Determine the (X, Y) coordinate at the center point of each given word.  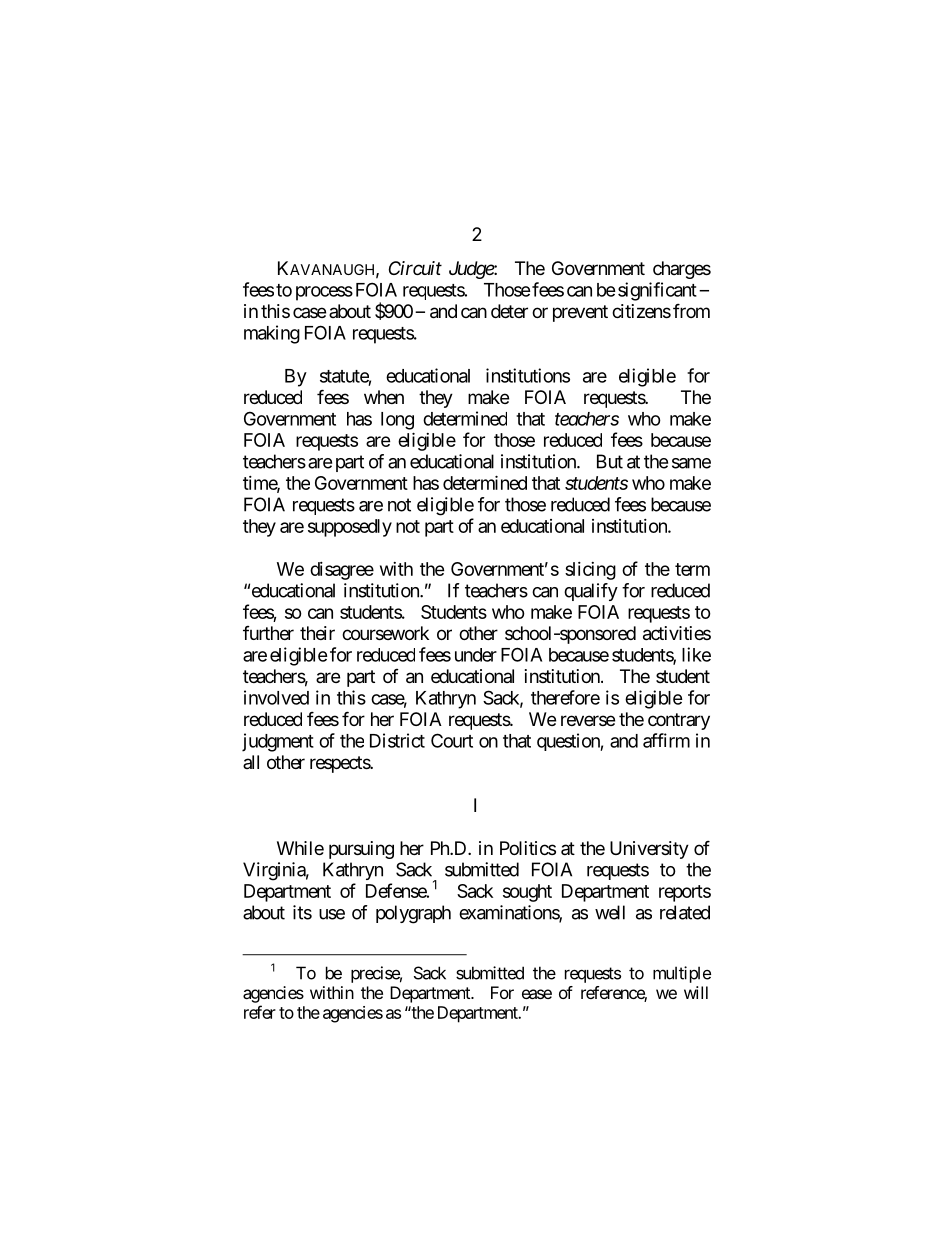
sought (527, 893)
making (272, 334)
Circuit (415, 268)
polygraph (413, 914)
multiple (682, 974)
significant (657, 291)
